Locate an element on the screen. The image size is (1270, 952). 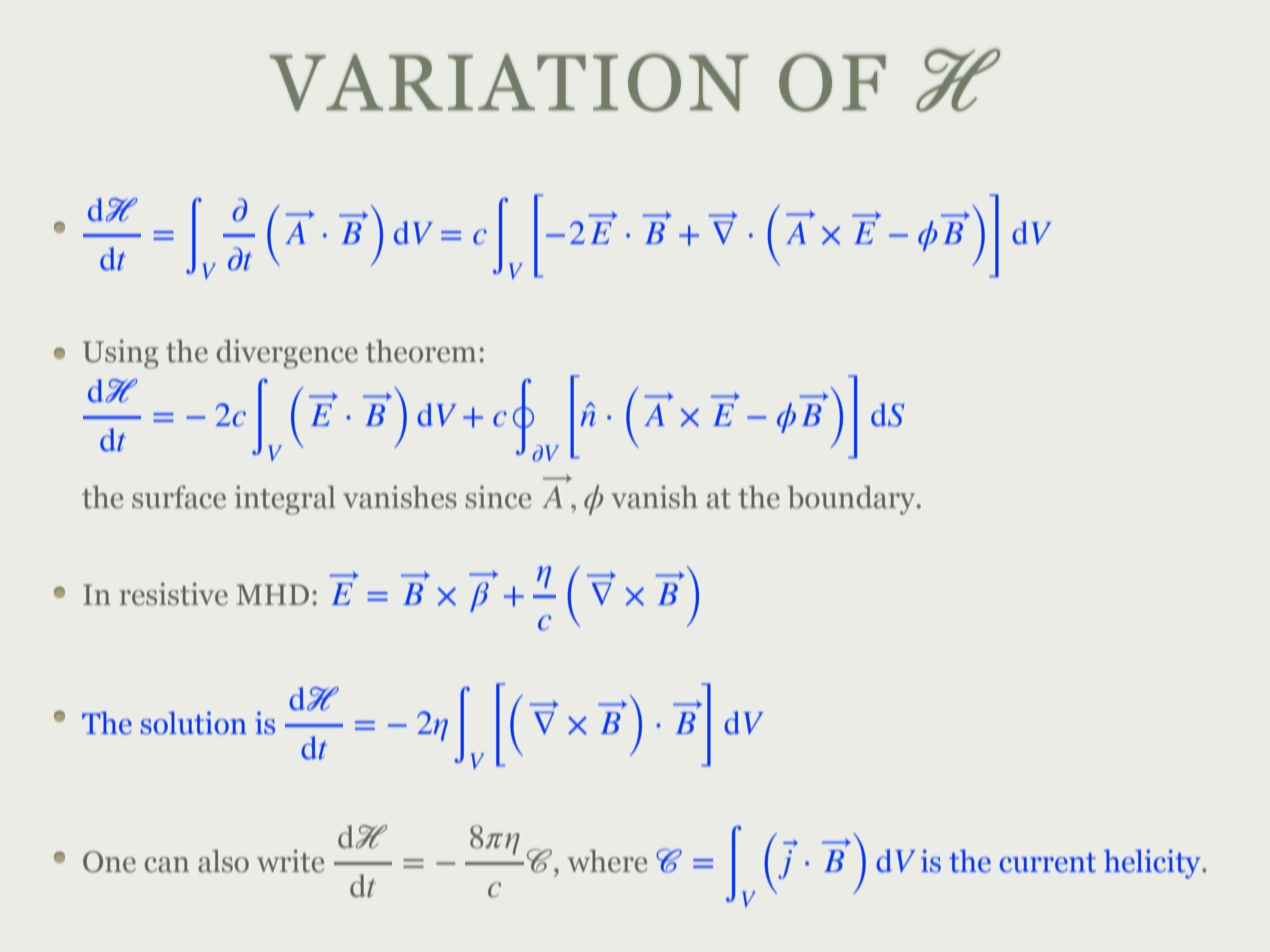
boundary is located at coordinates (852, 500).
